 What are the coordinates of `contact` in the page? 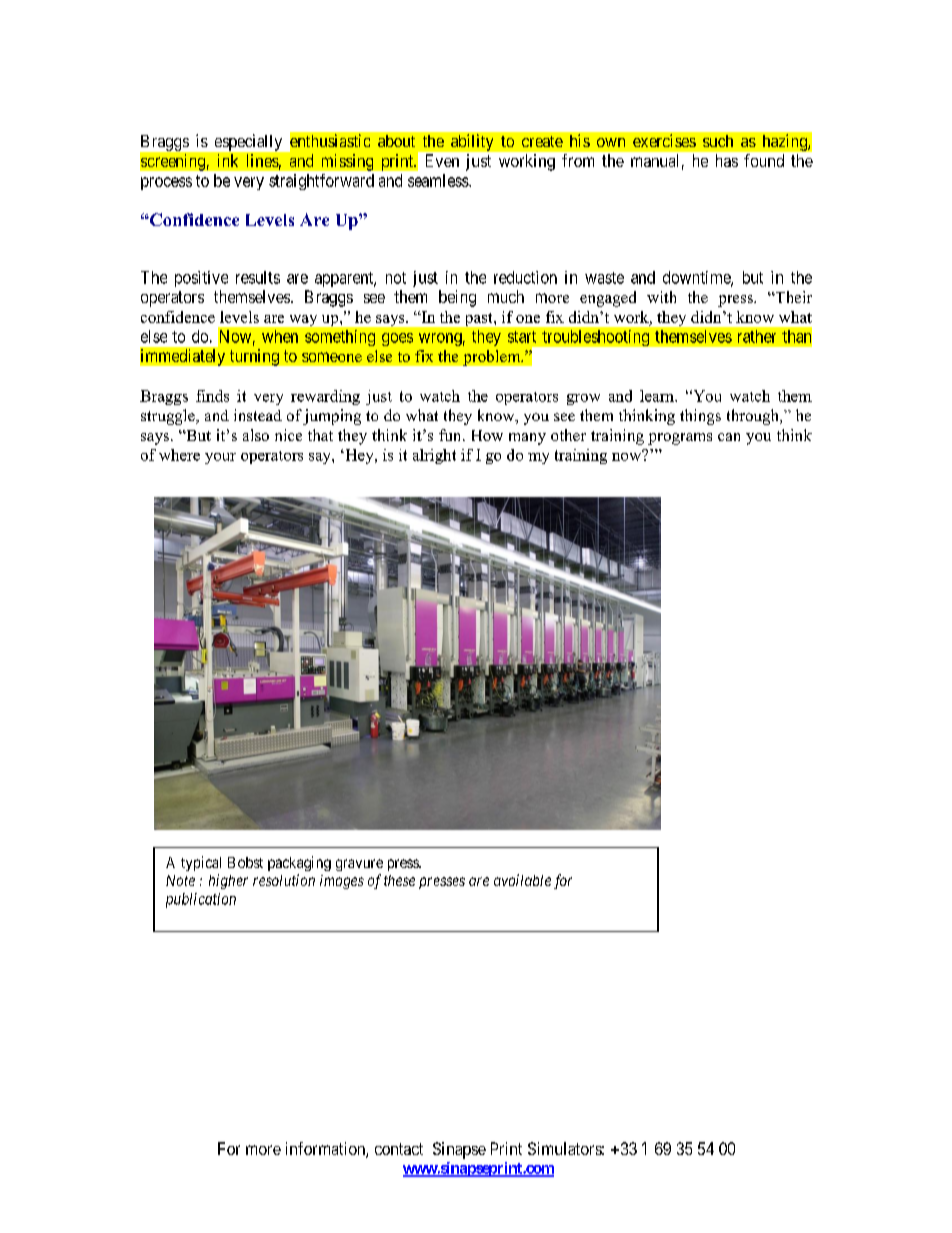 It's located at (399, 1149).
